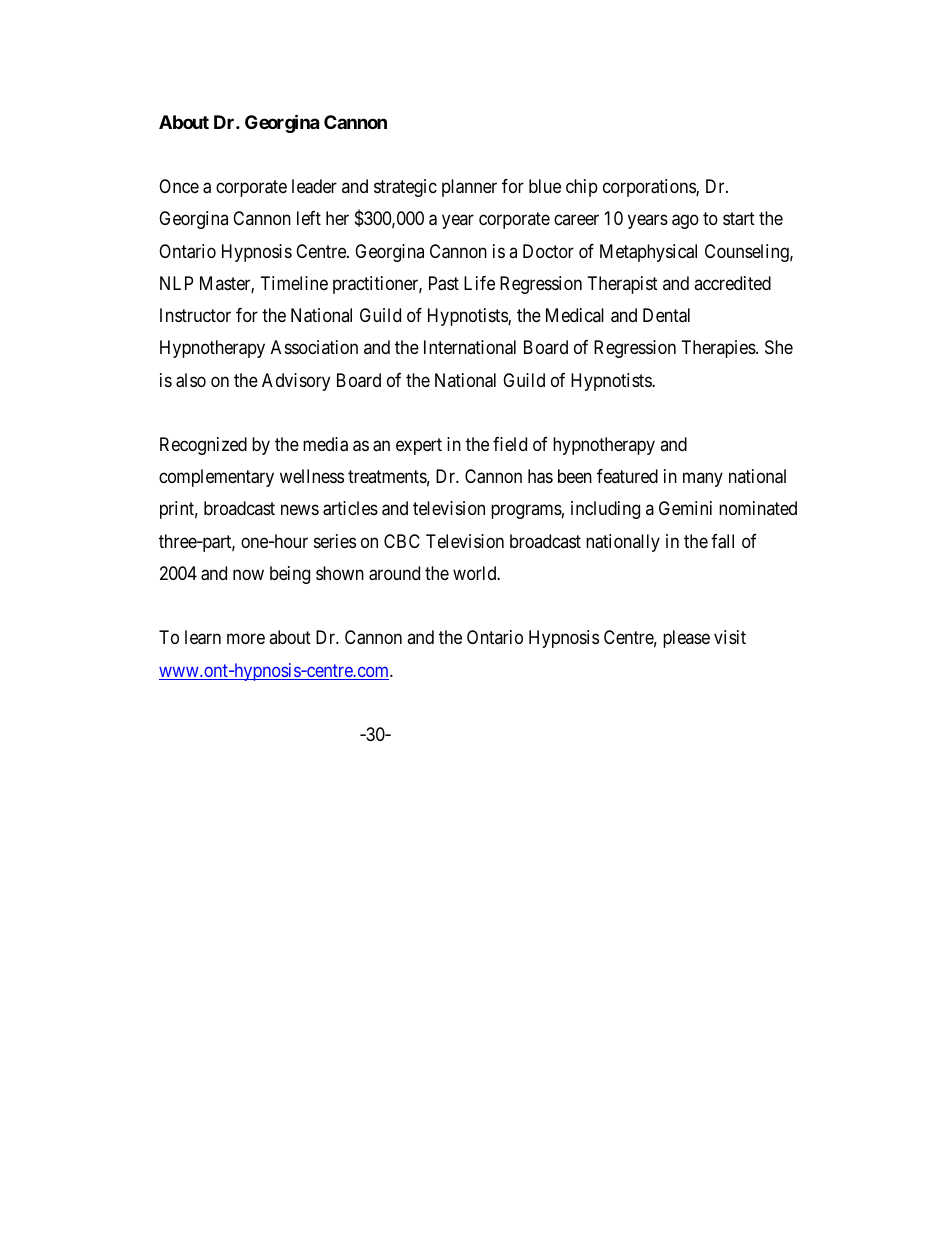 The height and width of the screenshot is (1233, 952). I want to click on Association, so click(314, 347).
